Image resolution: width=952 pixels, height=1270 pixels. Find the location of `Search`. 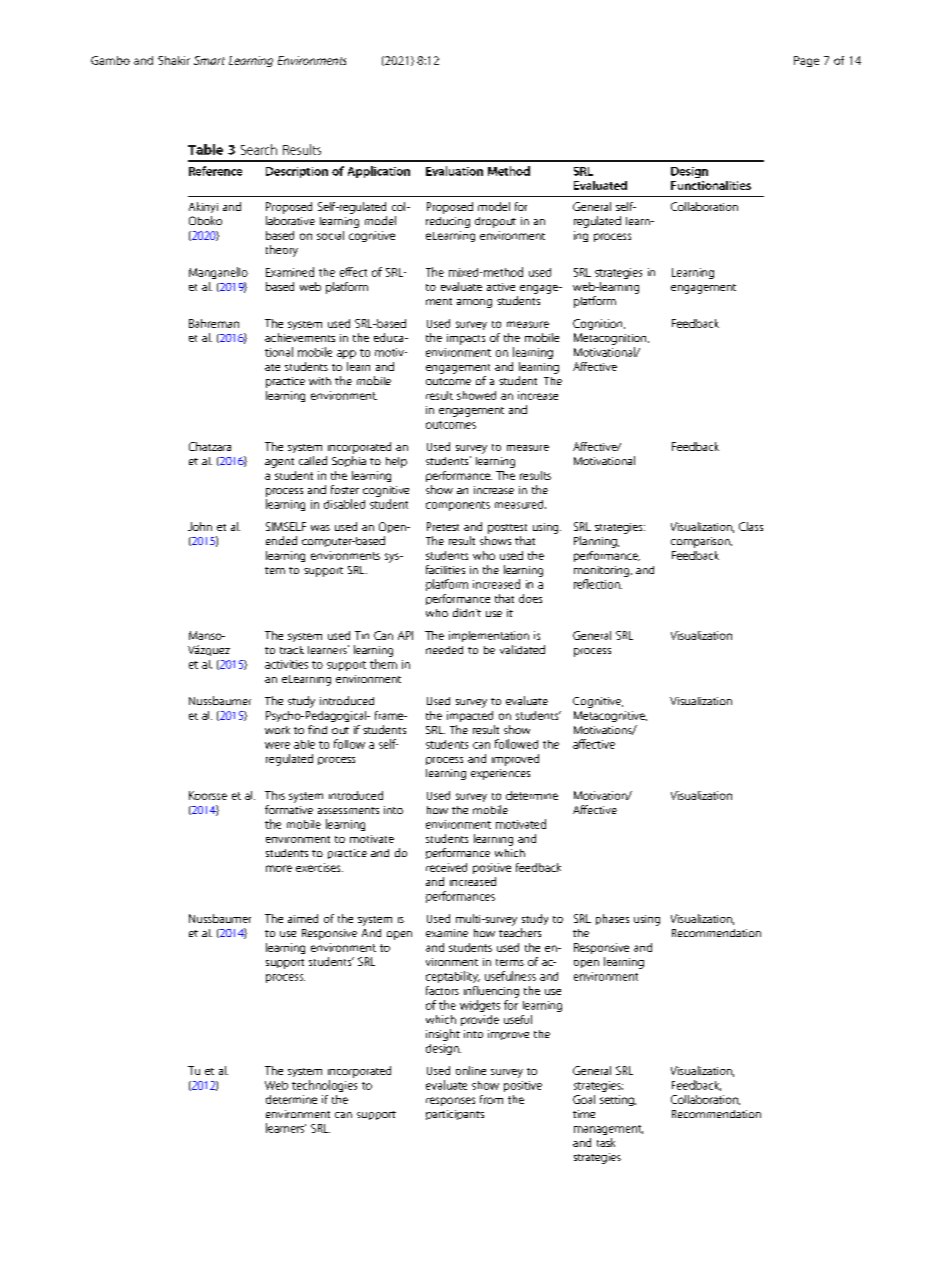

Search is located at coordinates (259, 149).
